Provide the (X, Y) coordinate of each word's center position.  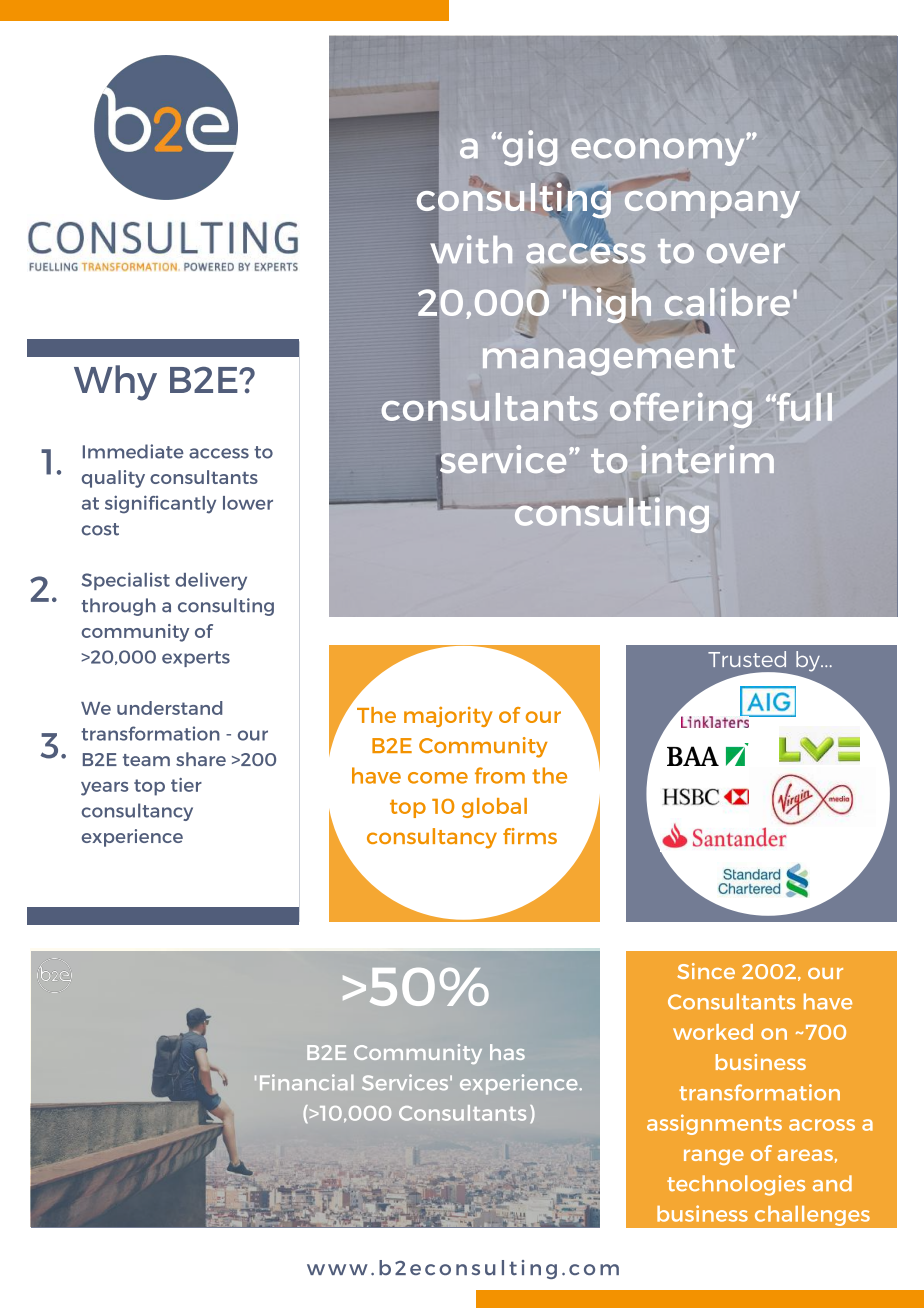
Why (115, 383)
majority (448, 716)
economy (657, 152)
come (438, 778)
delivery (211, 581)
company (712, 204)
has (507, 1052)
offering (681, 410)
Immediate (133, 451)
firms (530, 836)
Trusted (747, 659)
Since (706, 971)
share (201, 759)
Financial (306, 1082)
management (609, 360)
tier (186, 785)
